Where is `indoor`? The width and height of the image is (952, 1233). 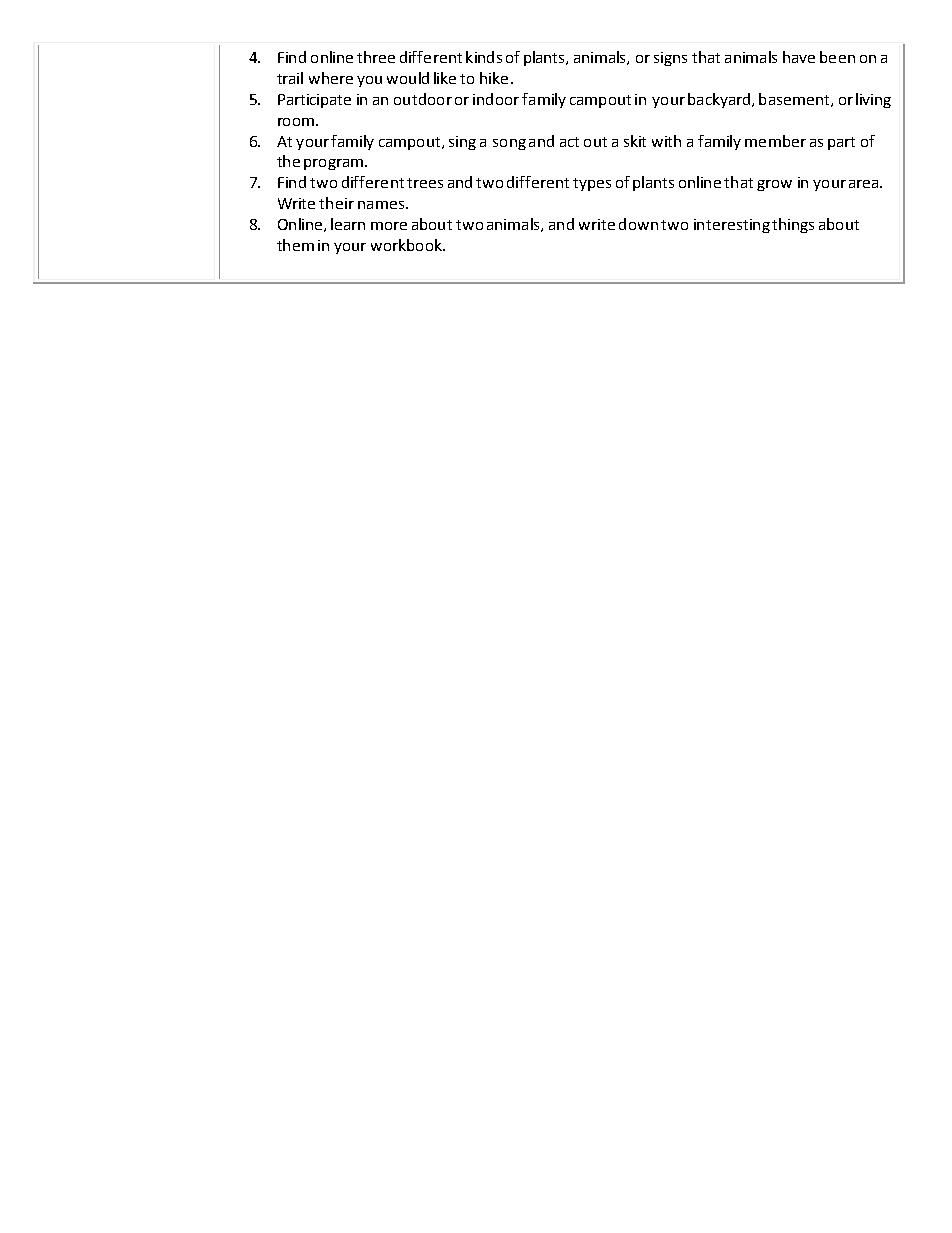
indoor is located at coordinates (496, 99).
